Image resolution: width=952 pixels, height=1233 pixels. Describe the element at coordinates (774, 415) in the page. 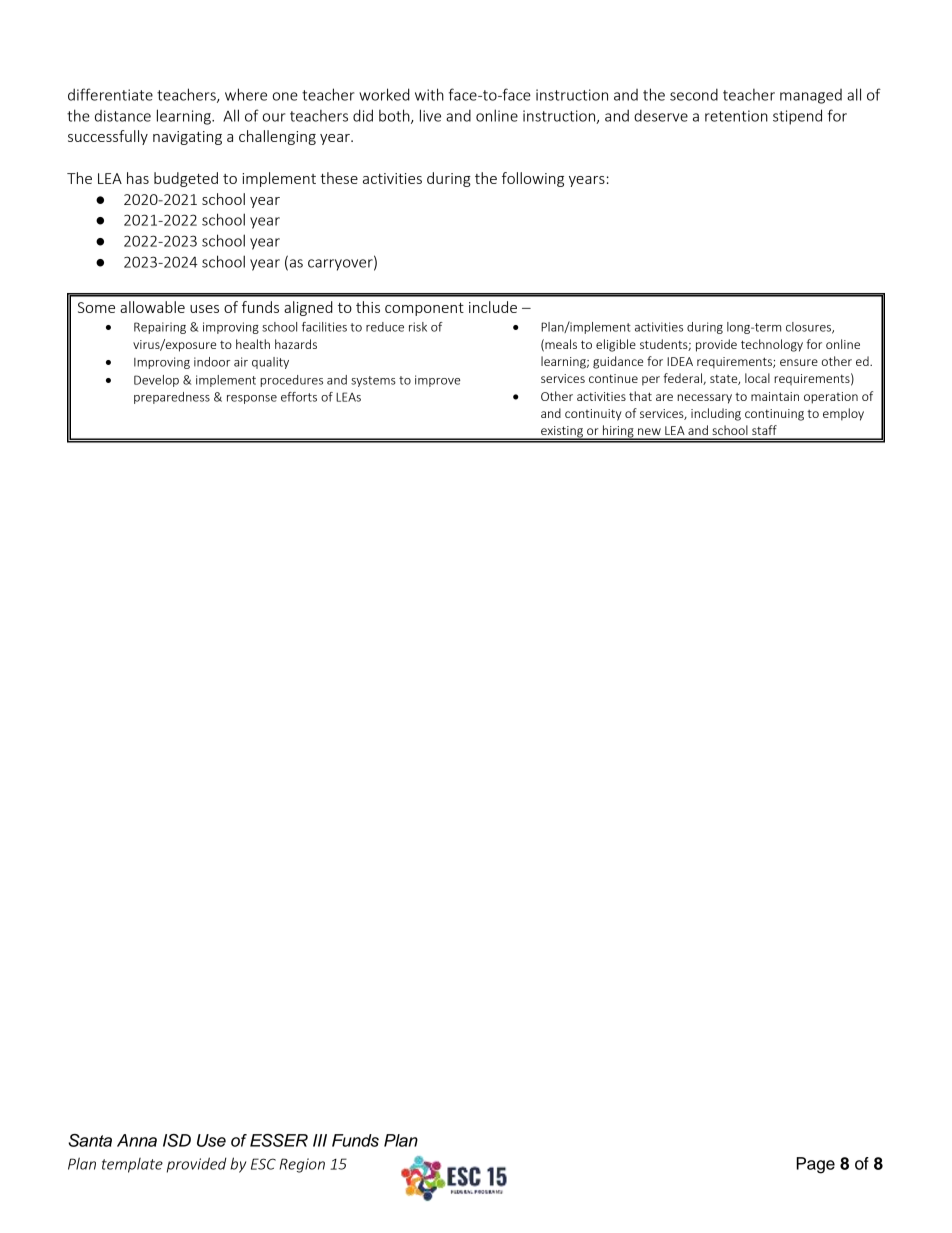

I see `continuing` at that location.
